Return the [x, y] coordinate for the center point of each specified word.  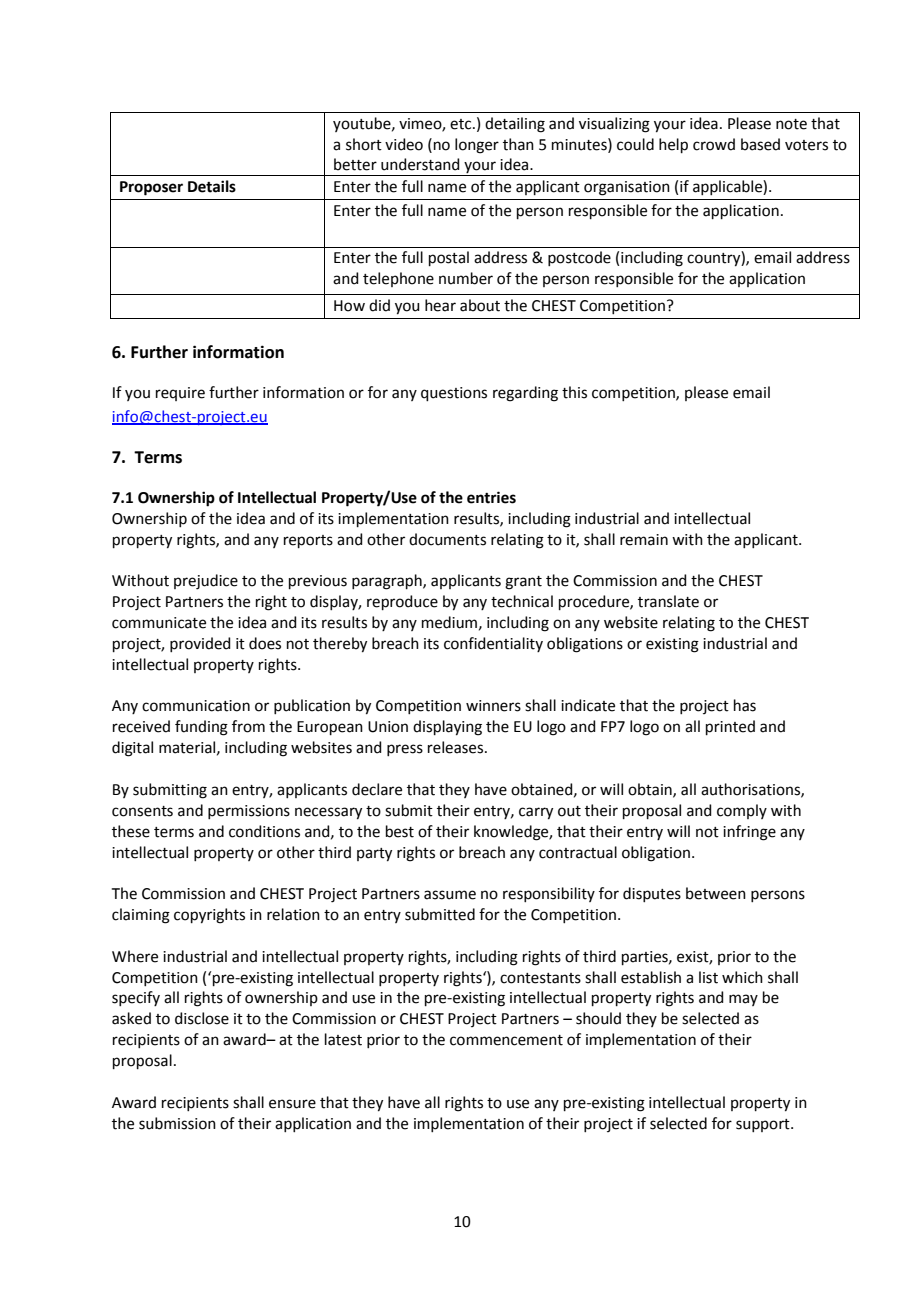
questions [454, 394]
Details [212, 186]
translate [668, 601]
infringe [749, 833]
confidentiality [493, 644]
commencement [506, 1040]
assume [450, 895]
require [180, 394]
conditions [264, 831]
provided [200, 644]
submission [177, 1123]
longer [477, 146]
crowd [714, 144]
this [574, 392]
